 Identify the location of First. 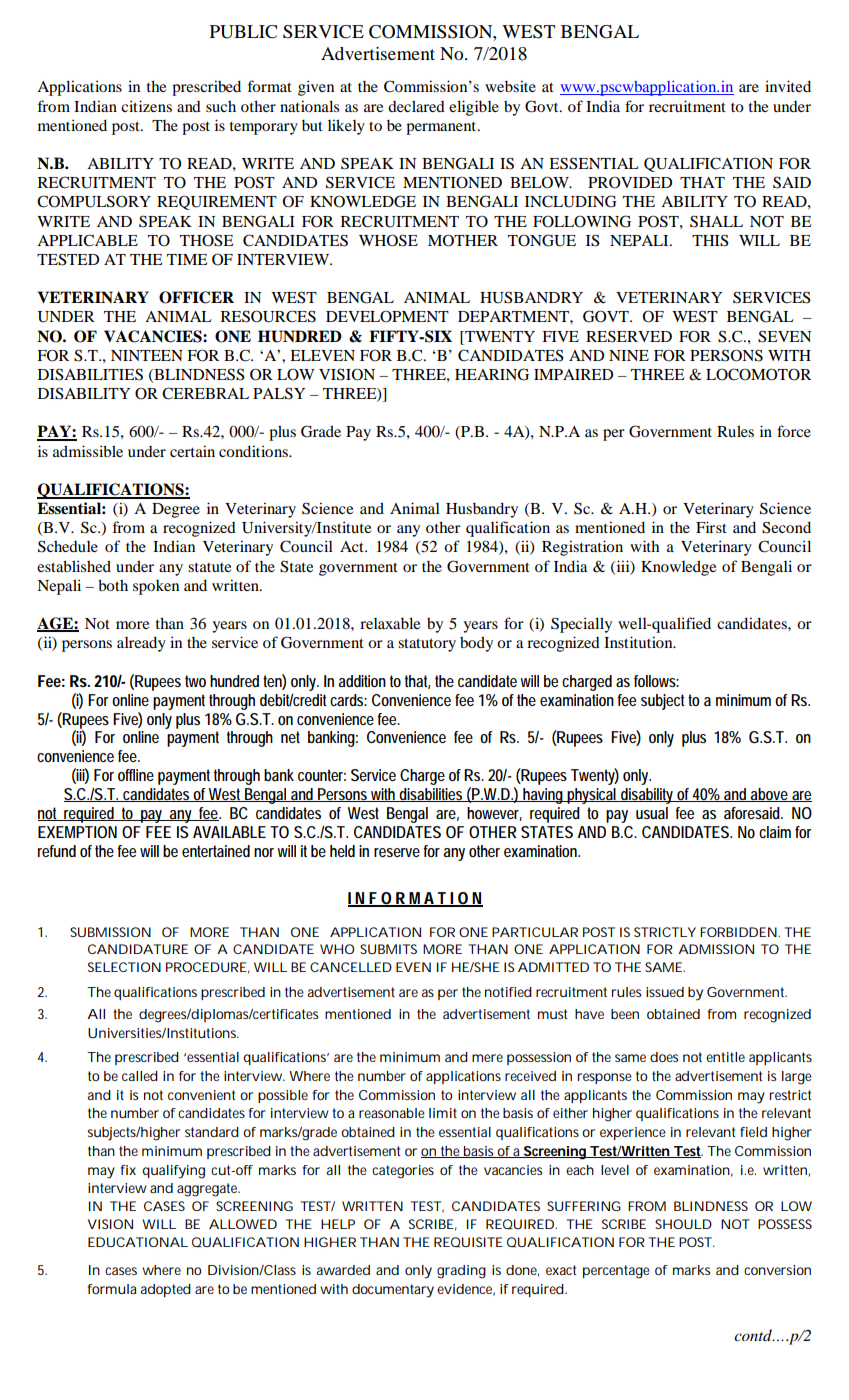
(711, 527).
